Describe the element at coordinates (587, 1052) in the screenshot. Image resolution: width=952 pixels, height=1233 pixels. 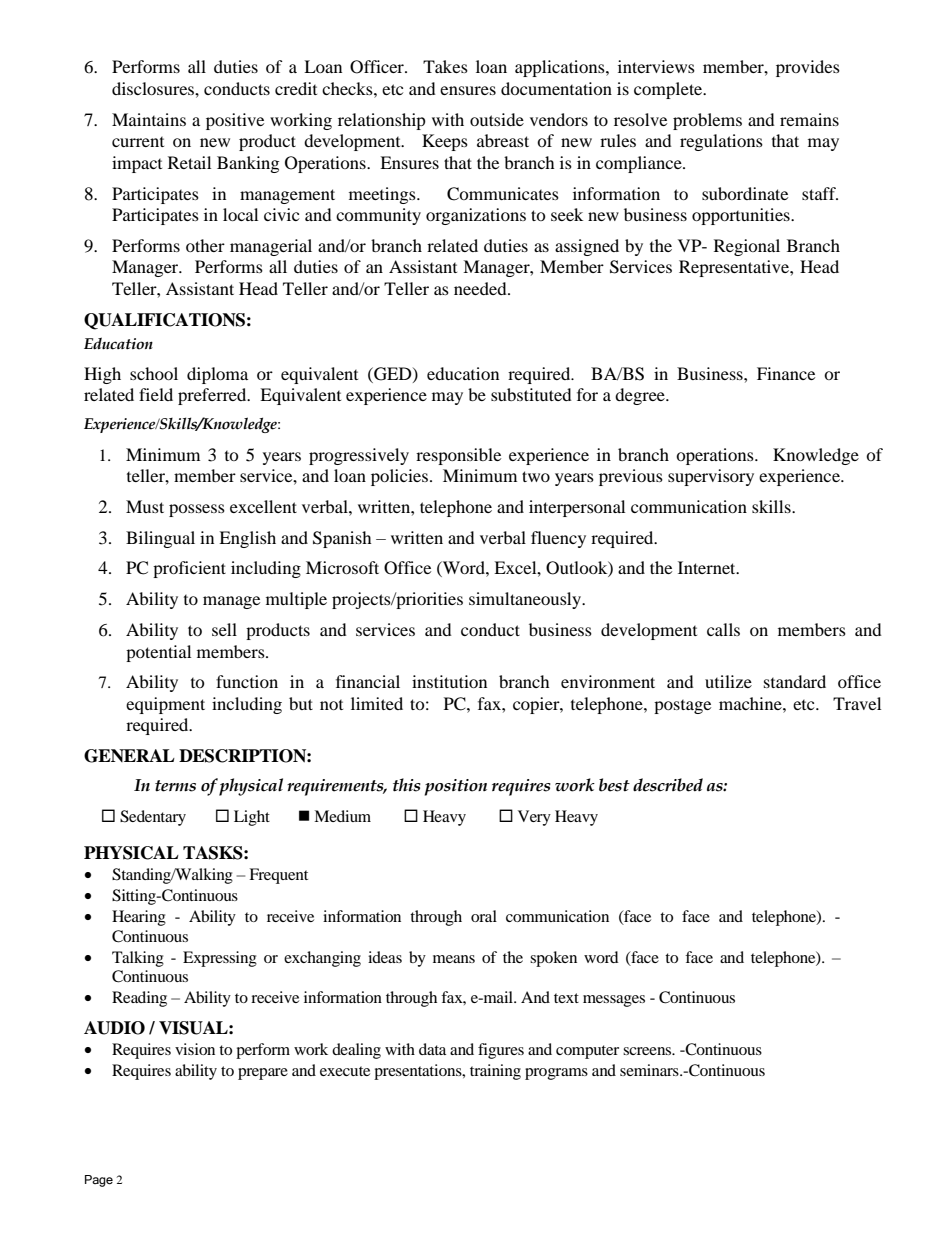
I see `computer` at that location.
